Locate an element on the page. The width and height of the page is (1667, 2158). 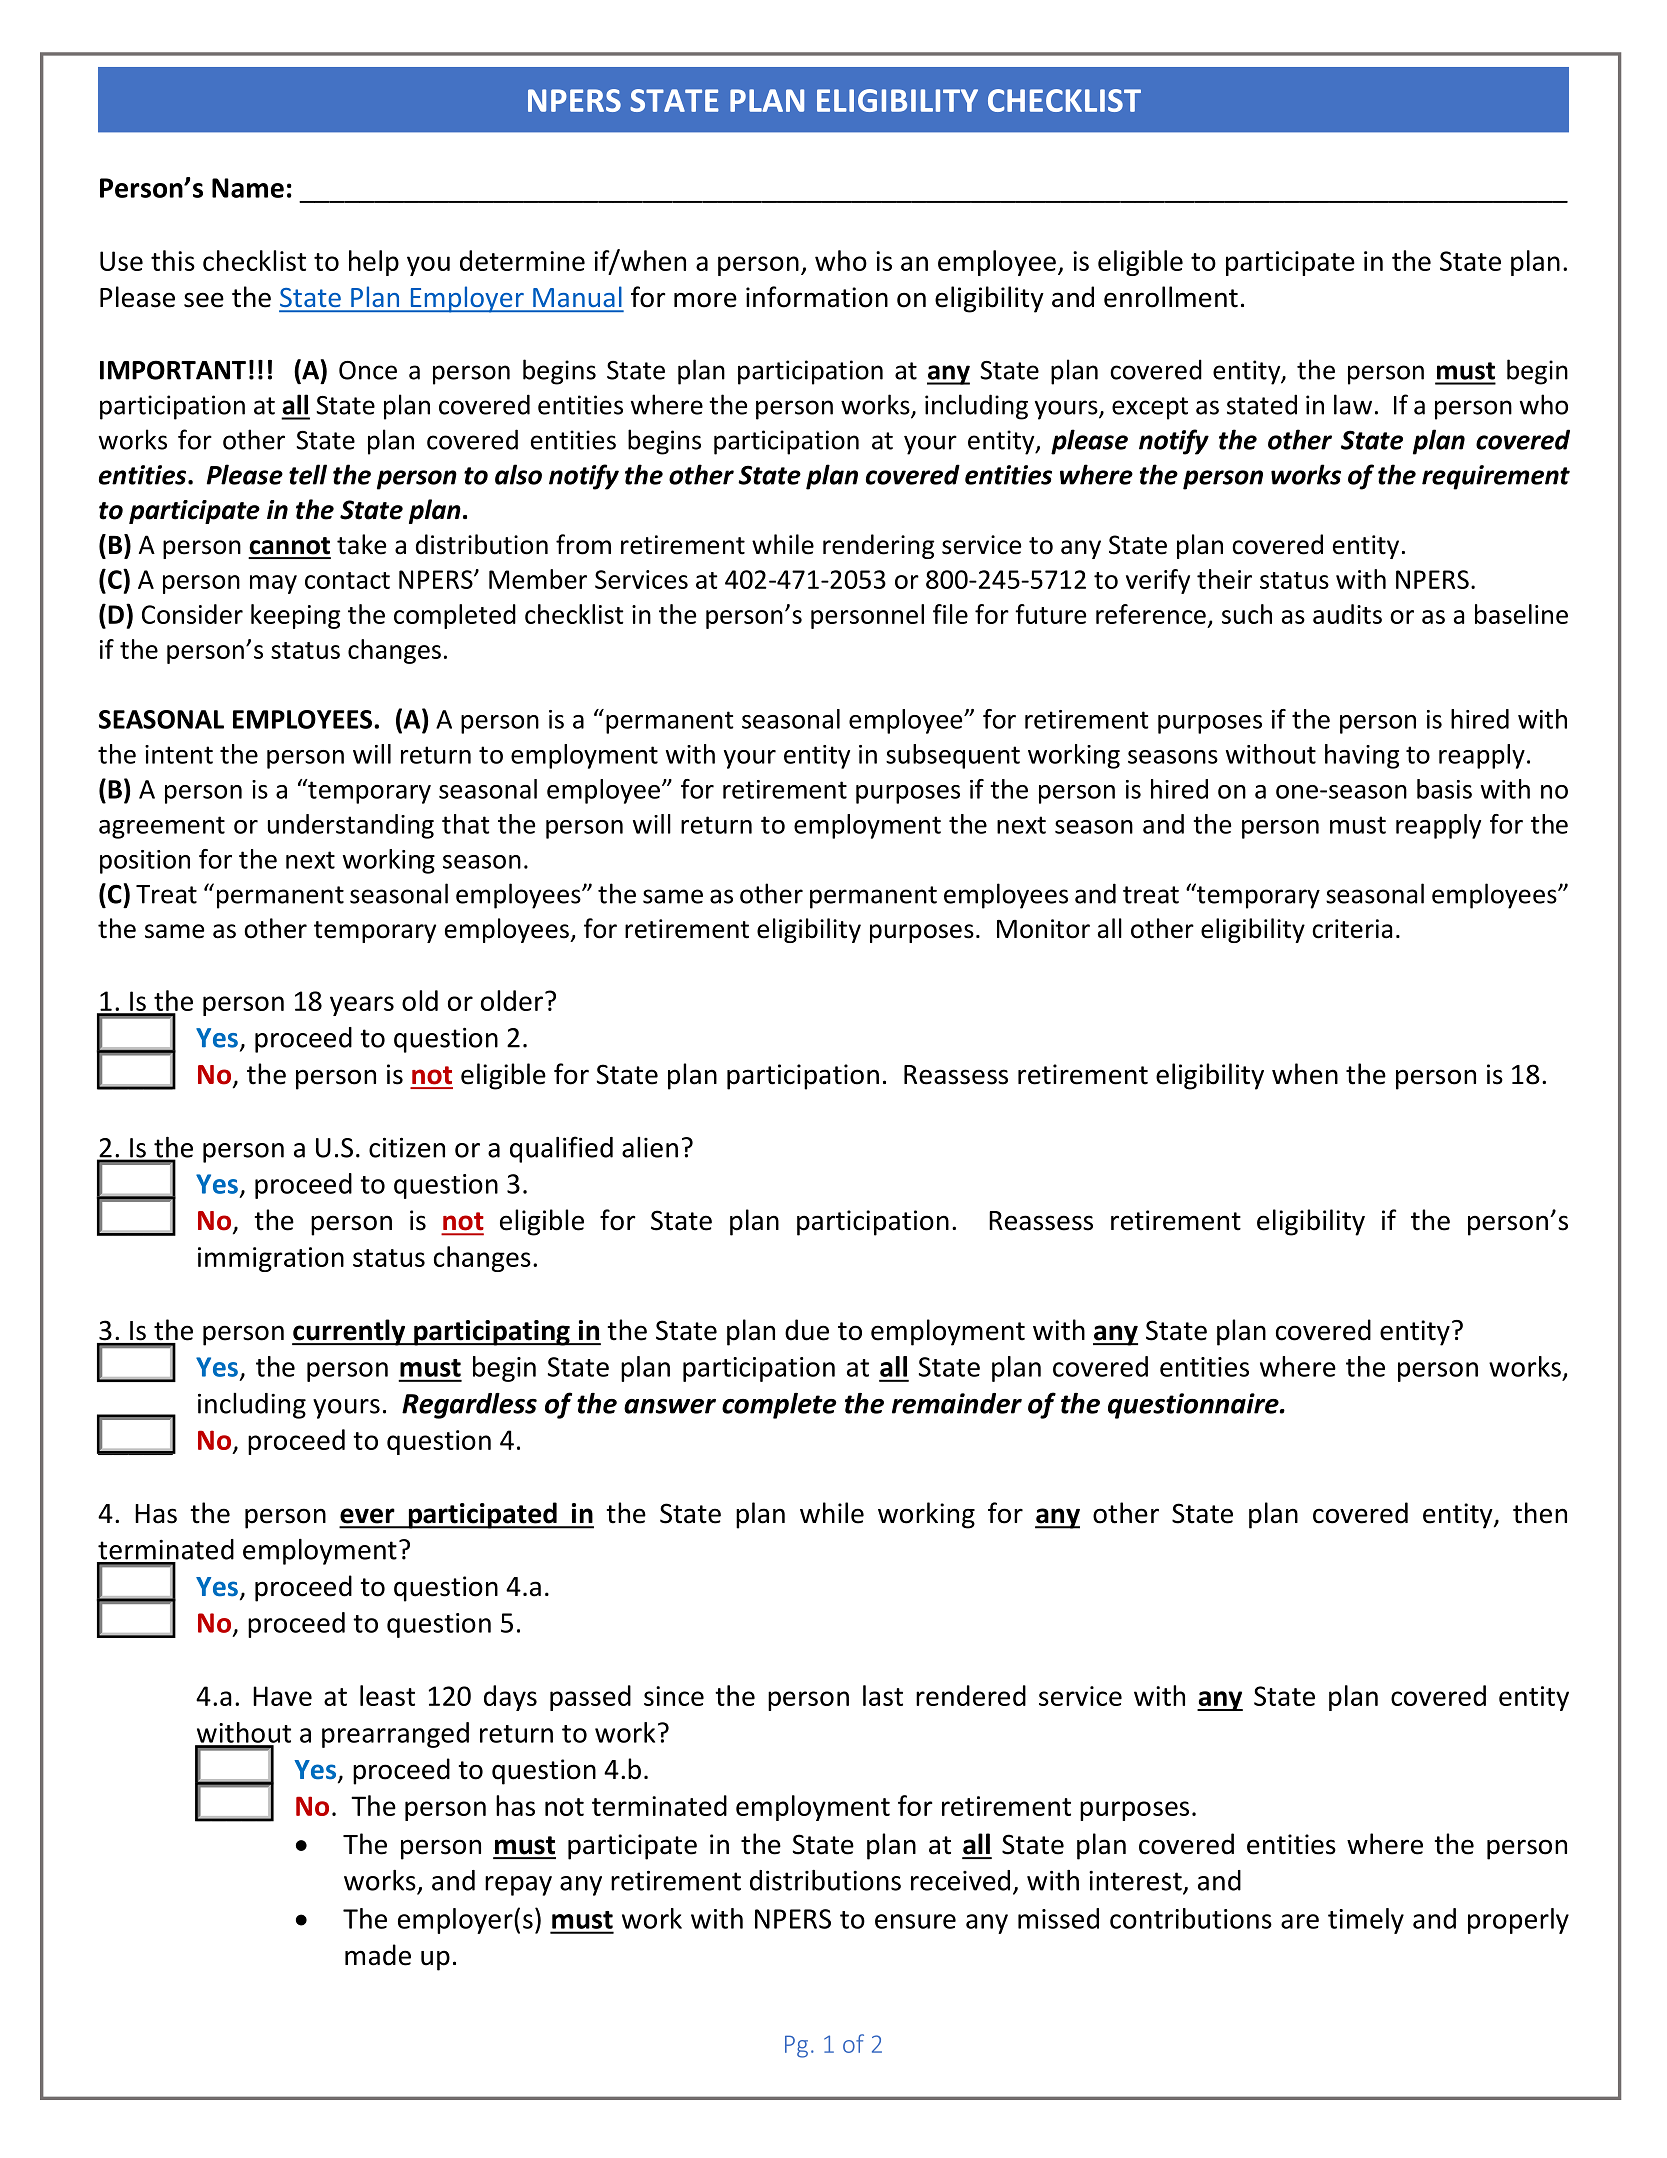
remainder is located at coordinates (957, 1403).
